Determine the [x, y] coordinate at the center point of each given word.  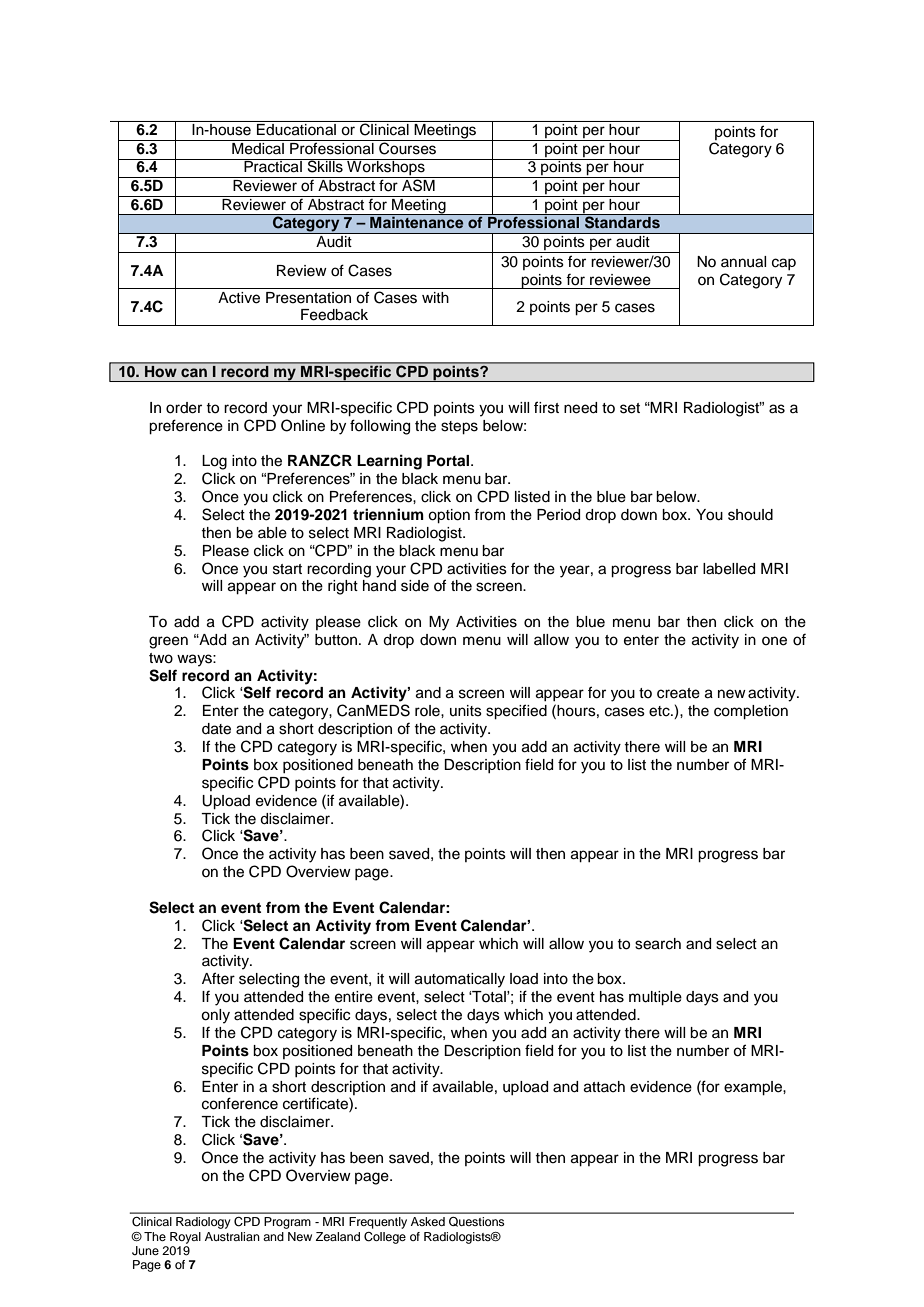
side [415, 586]
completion [751, 712]
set [630, 408]
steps [459, 428]
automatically [460, 980]
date [216, 729]
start [287, 569]
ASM [418, 184]
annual [743, 262]
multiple [655, 998]
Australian [232, 1236]
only [215, 1016]
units [466, 711]
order [184, 408]
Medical [258, 147]
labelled [729, 569]
